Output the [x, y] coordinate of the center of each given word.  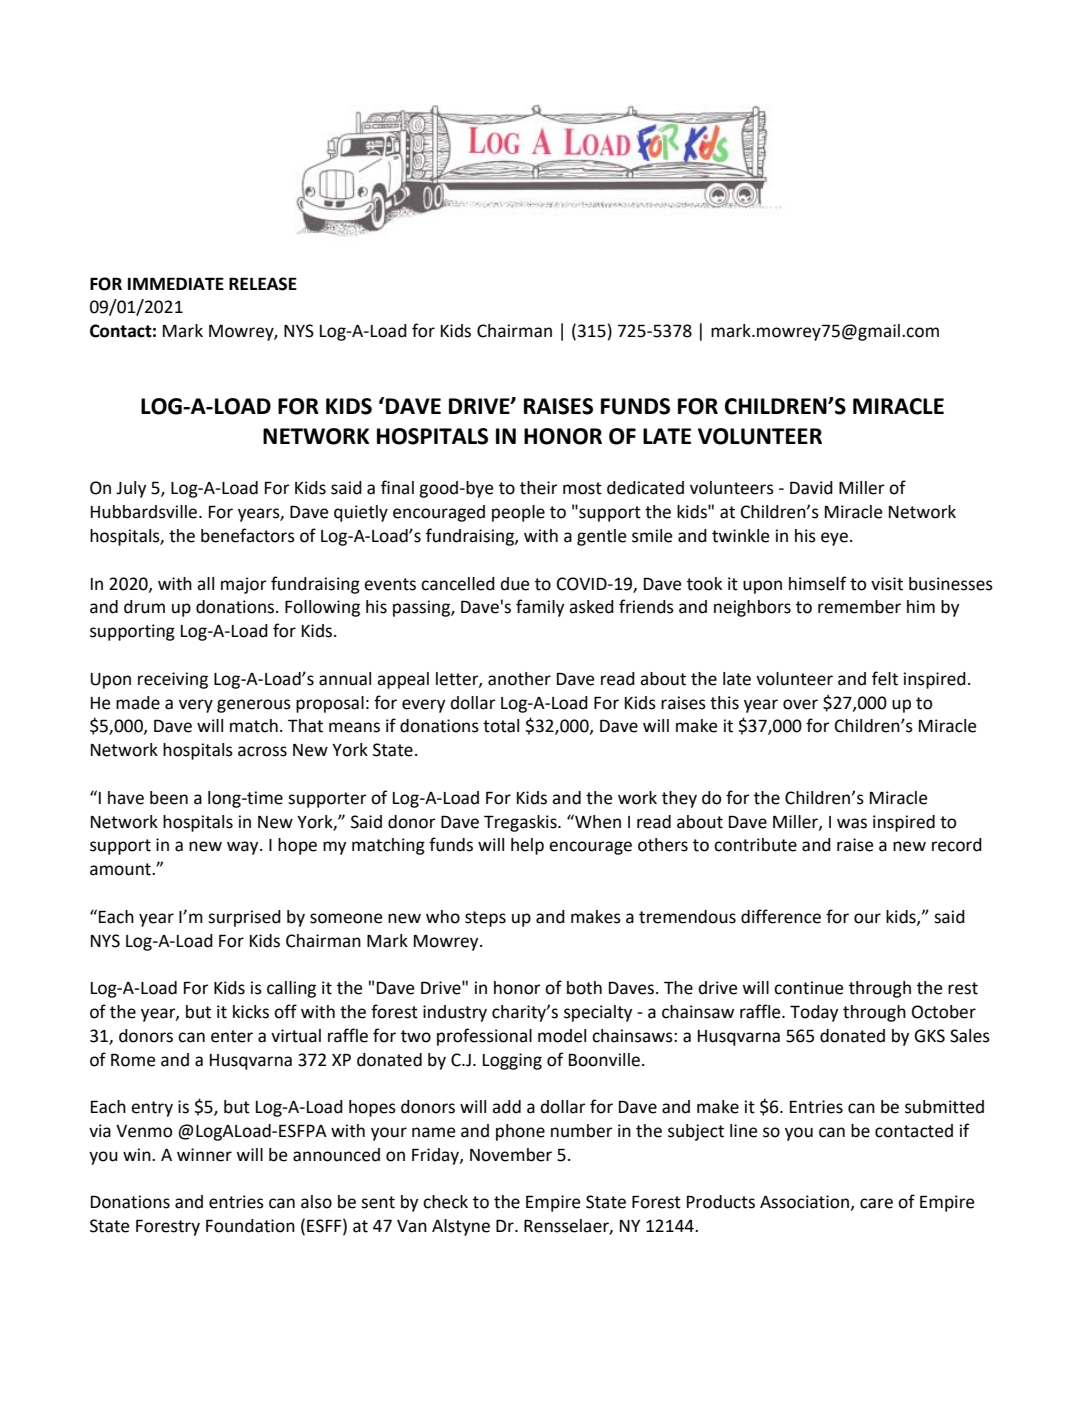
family [540, 608]
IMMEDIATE [176, 283]
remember [859, 607]
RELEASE [263, 284]
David [811, 488]
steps [485, 919]
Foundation [250, 1226]
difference [781, 916]
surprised [244, 918]
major [244, 585]
